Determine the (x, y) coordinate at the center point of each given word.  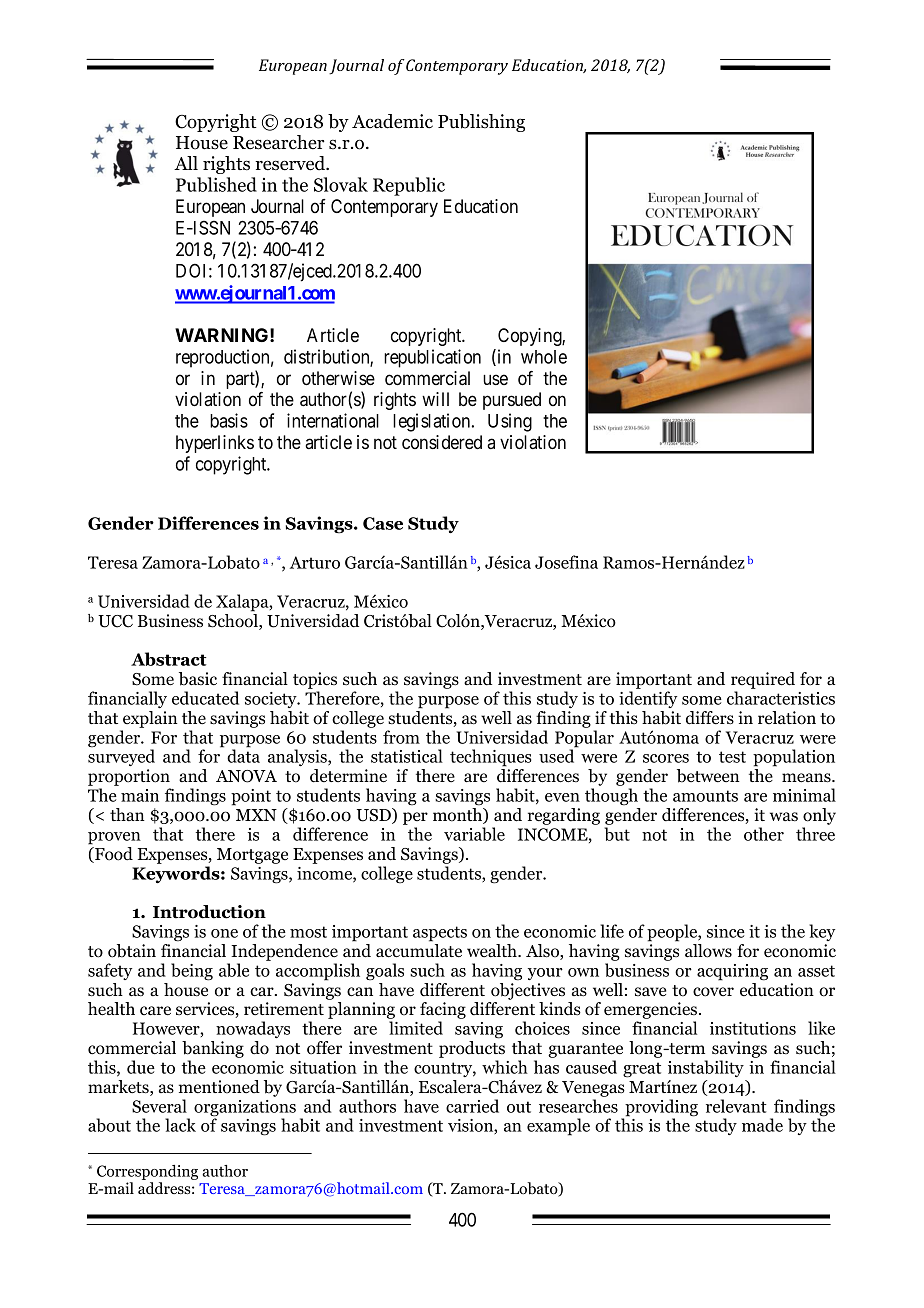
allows (708, 951)
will (435, 399)
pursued (512, 401)
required (763, 680)
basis (229, 420)
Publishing (481, 123)
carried (472, 1106)
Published (216, 184)
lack (180, 1125)
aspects (440, 934)
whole (544, 357)
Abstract (168, 659)
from (401, 737)
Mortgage (252, 856)
